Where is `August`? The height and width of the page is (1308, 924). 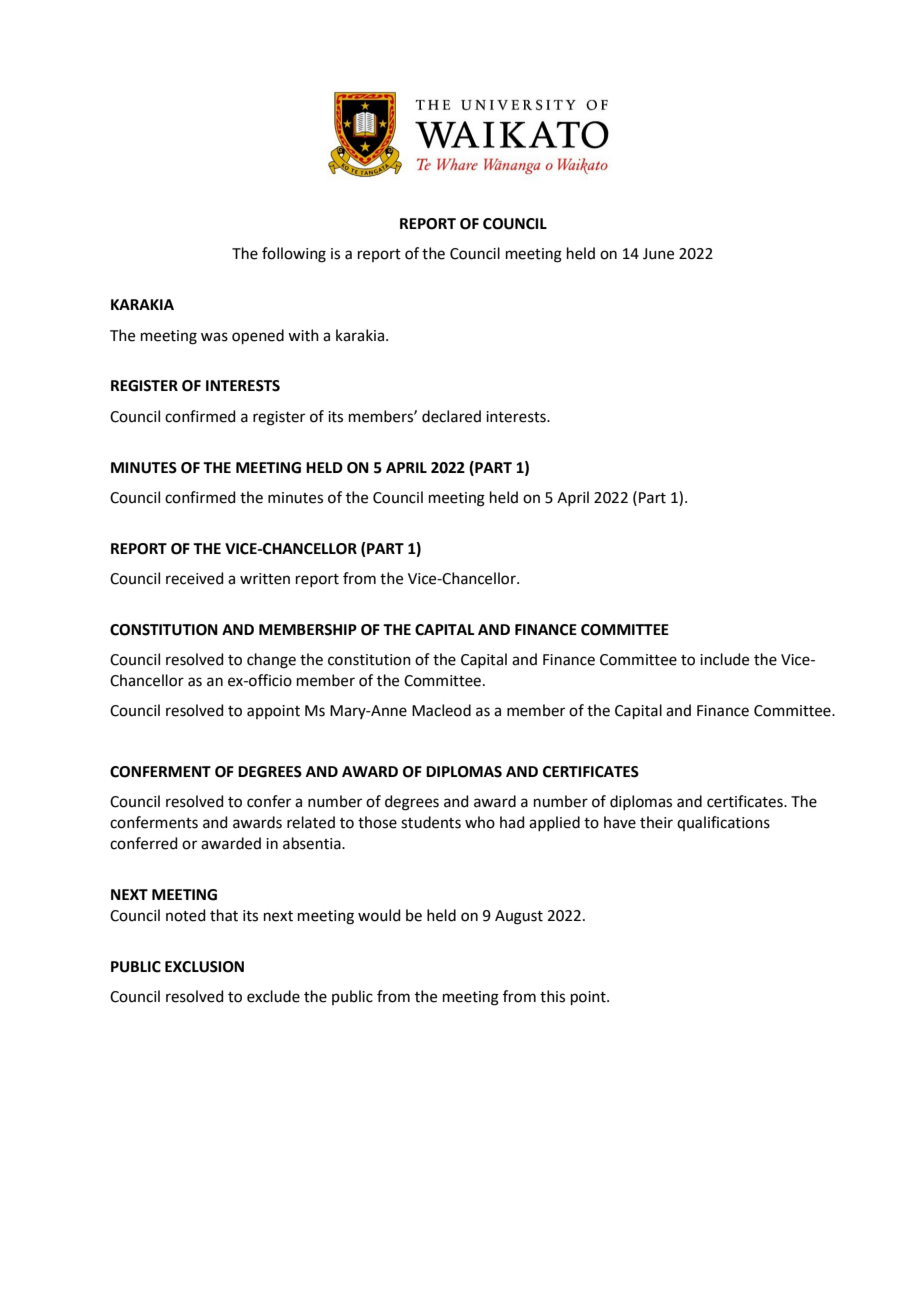
August is located at coordinates (519, 917).
